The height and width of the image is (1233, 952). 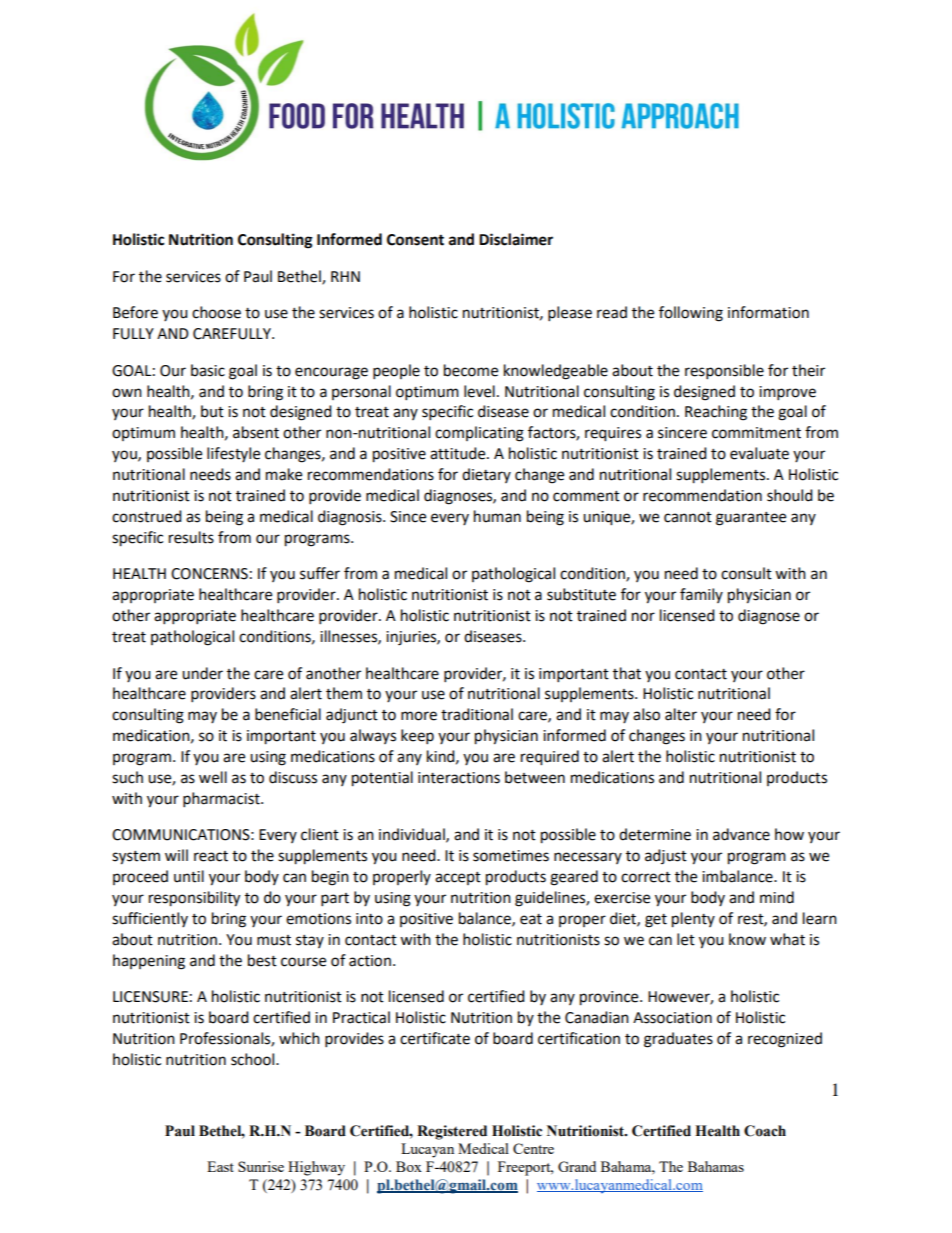 I want to click on Registered, so click(x=452, y=1132).
